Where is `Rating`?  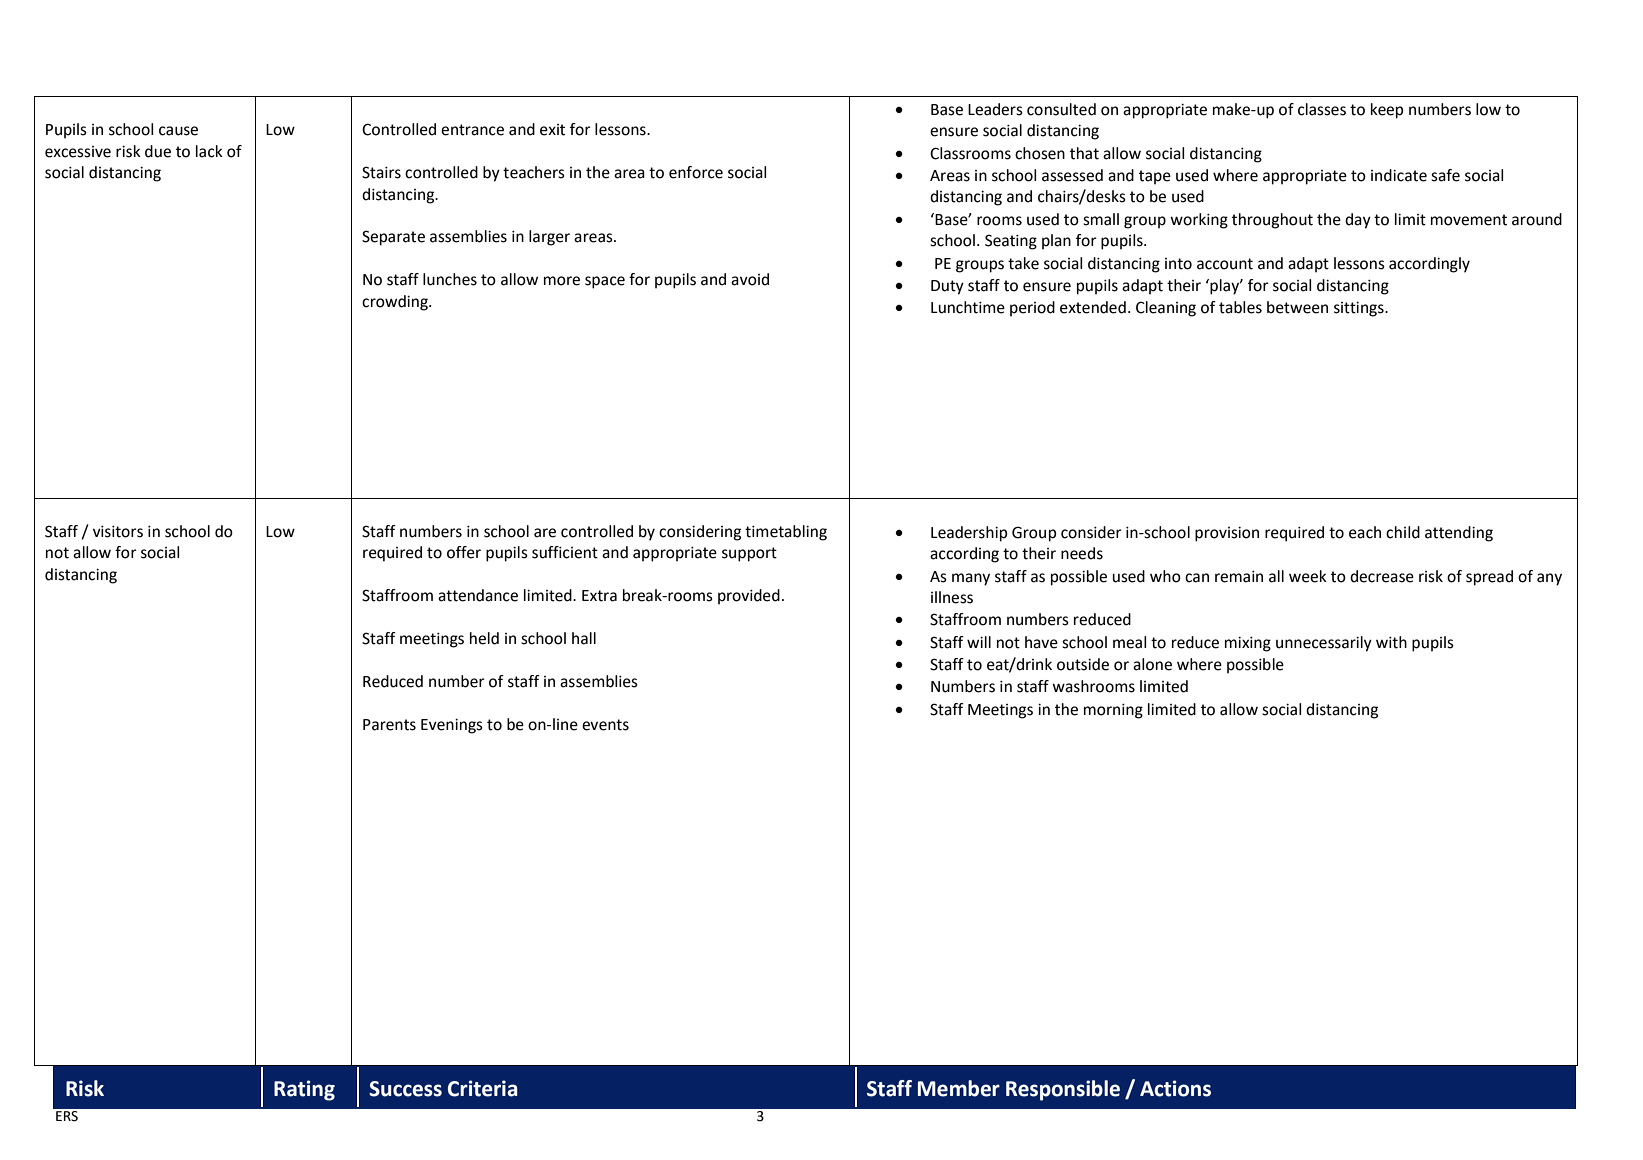 Rating is located at coordinates (304, 1090).
